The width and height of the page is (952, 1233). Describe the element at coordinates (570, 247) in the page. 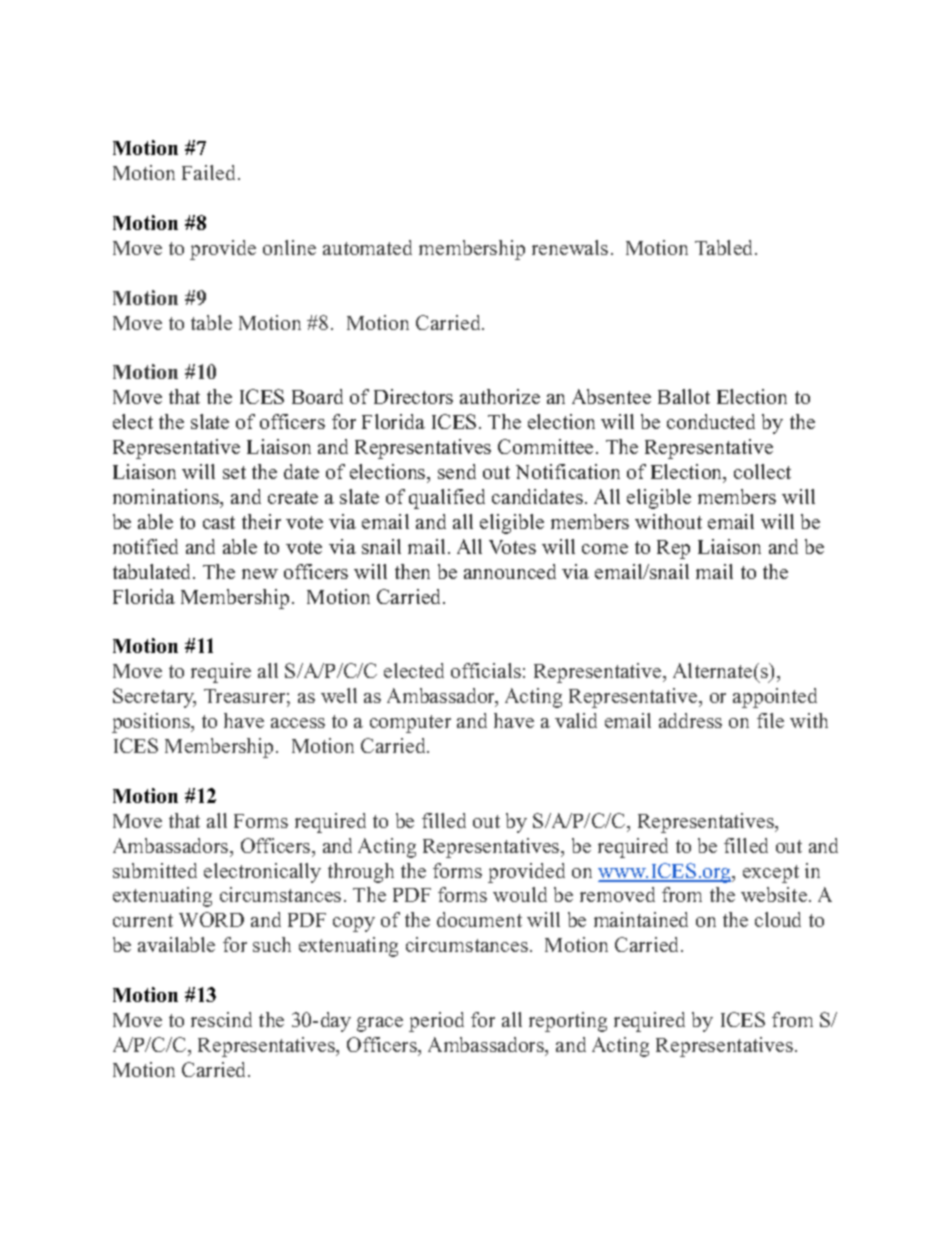

I see `renewals` at that location.
